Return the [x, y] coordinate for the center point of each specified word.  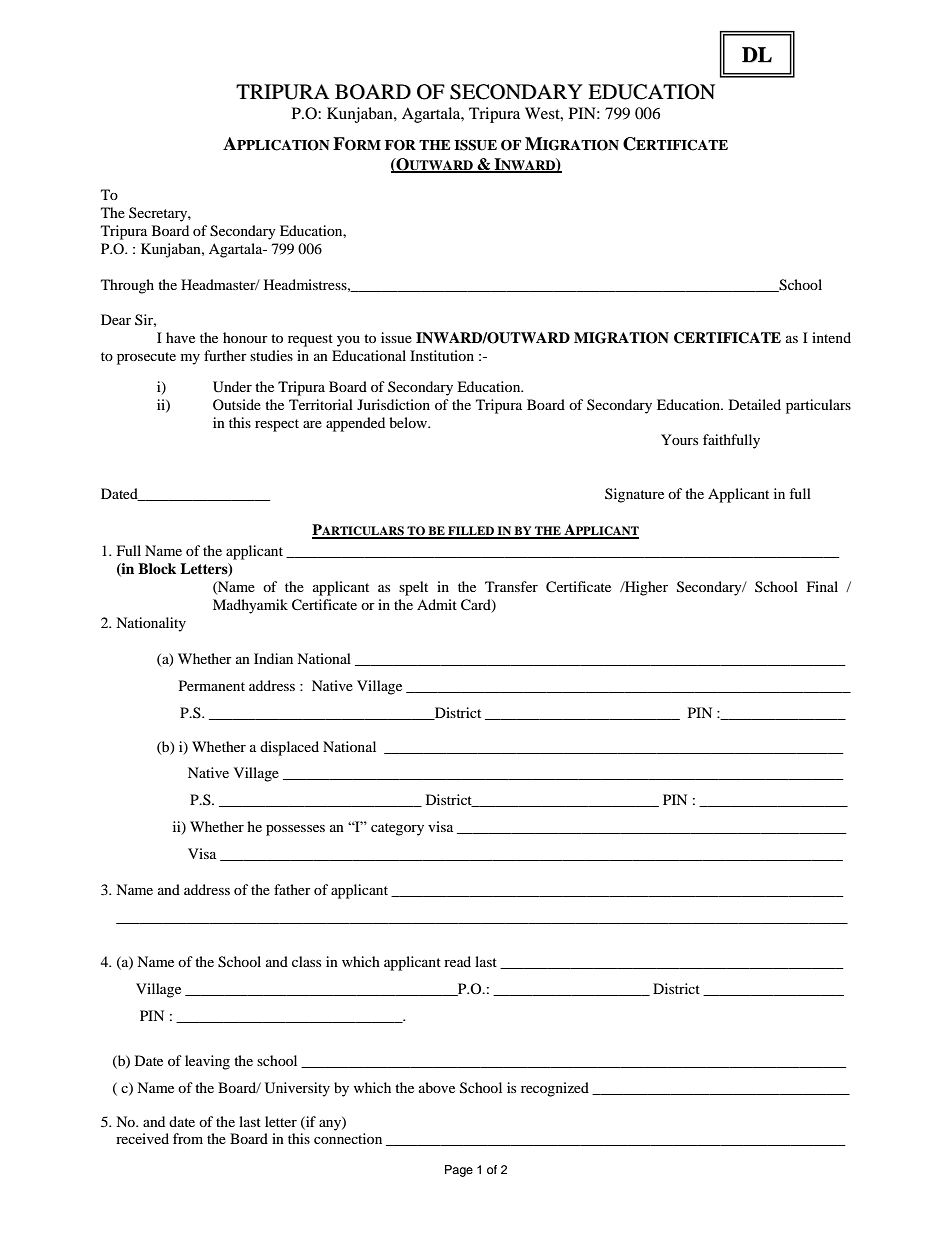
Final [822, 586]
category [397, 829]
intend [831, 337]
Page [459, 1171]
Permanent [212, 685]
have [180, 337]
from [188, 1138]
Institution [442, 355]
